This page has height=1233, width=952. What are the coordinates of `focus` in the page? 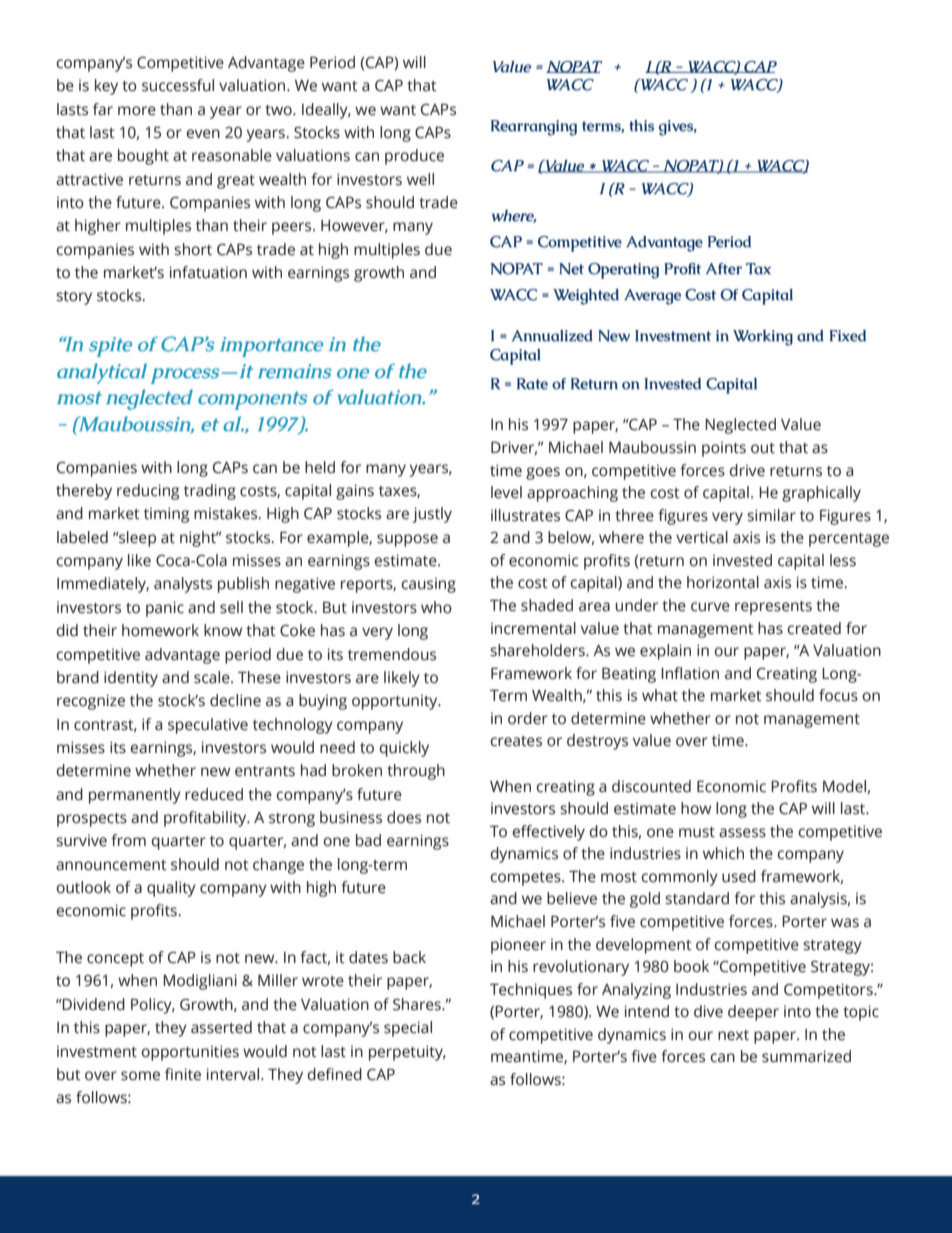 It's located at (838, 695).
